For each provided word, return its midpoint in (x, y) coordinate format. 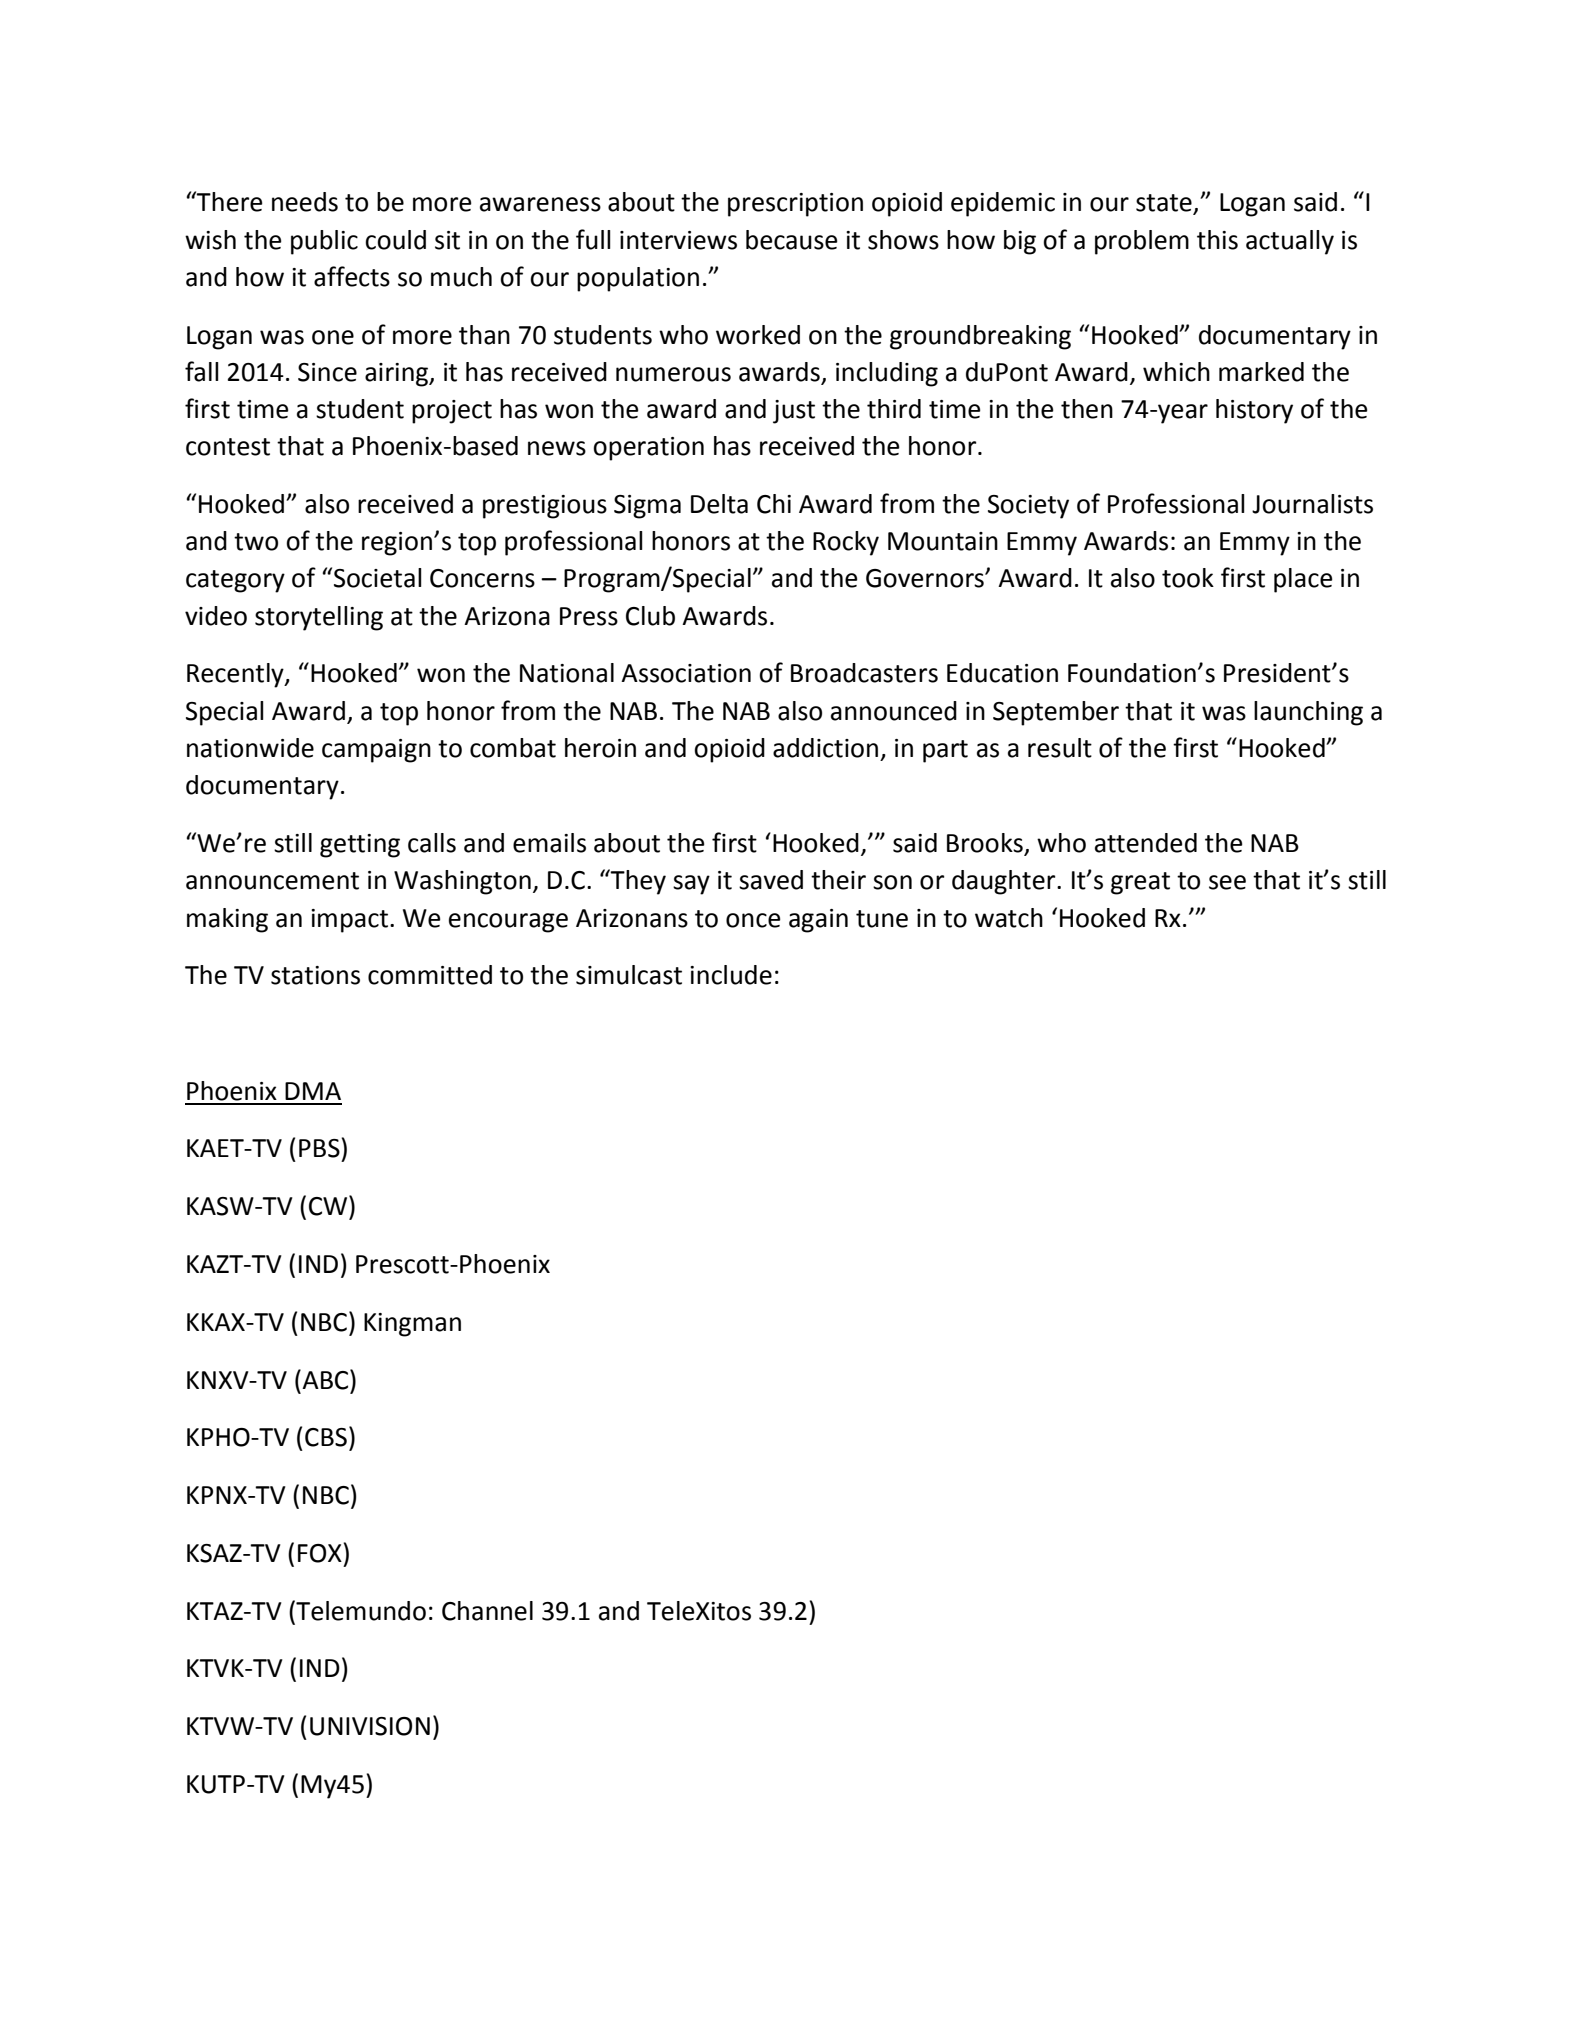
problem (1142, 242)
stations (315, 975)
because (792, 240)
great (1140, 883)
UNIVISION (370, 1726)
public (324, 242)
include (731, 975)
